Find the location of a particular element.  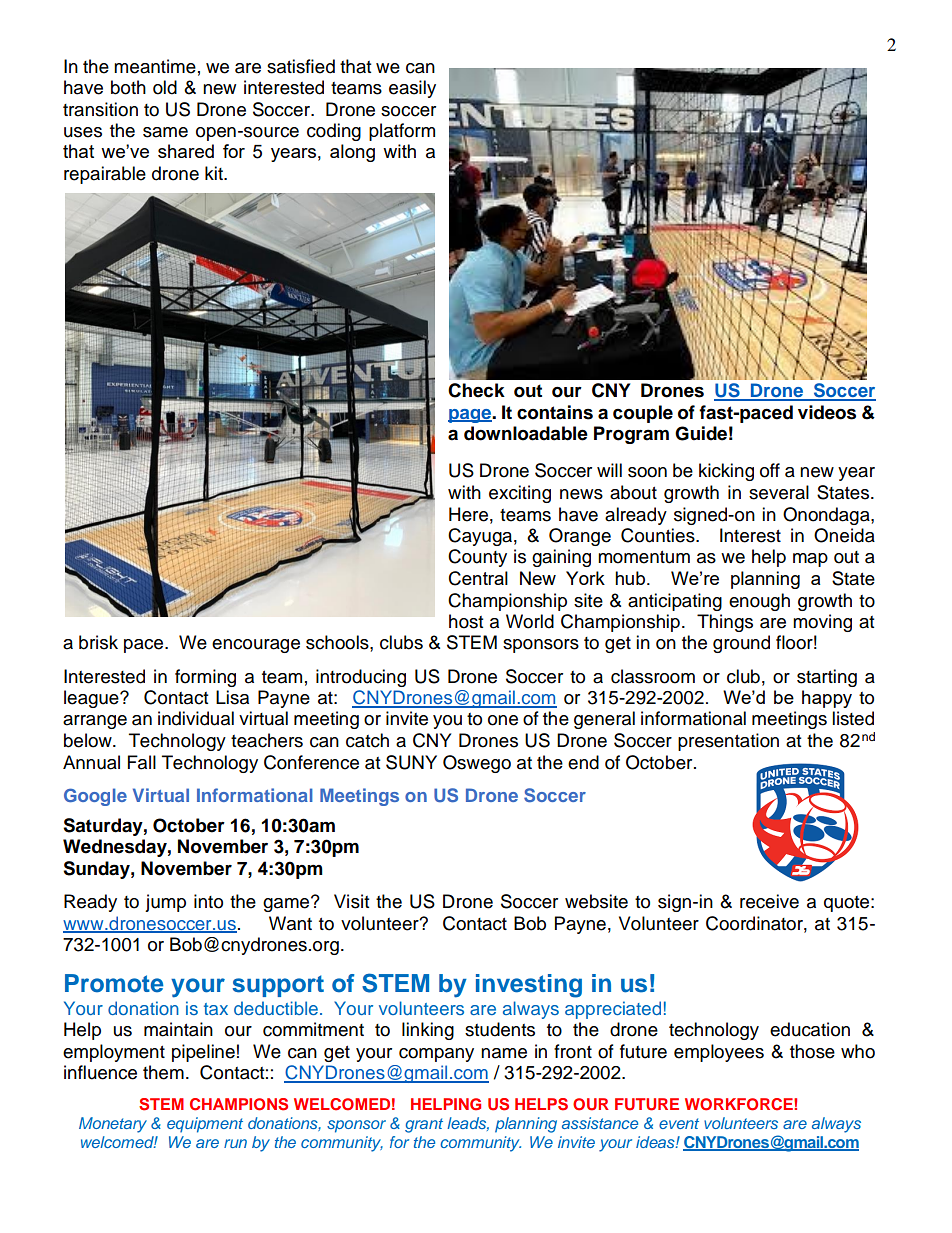

equipment is located at coordinates (205, 1125).
